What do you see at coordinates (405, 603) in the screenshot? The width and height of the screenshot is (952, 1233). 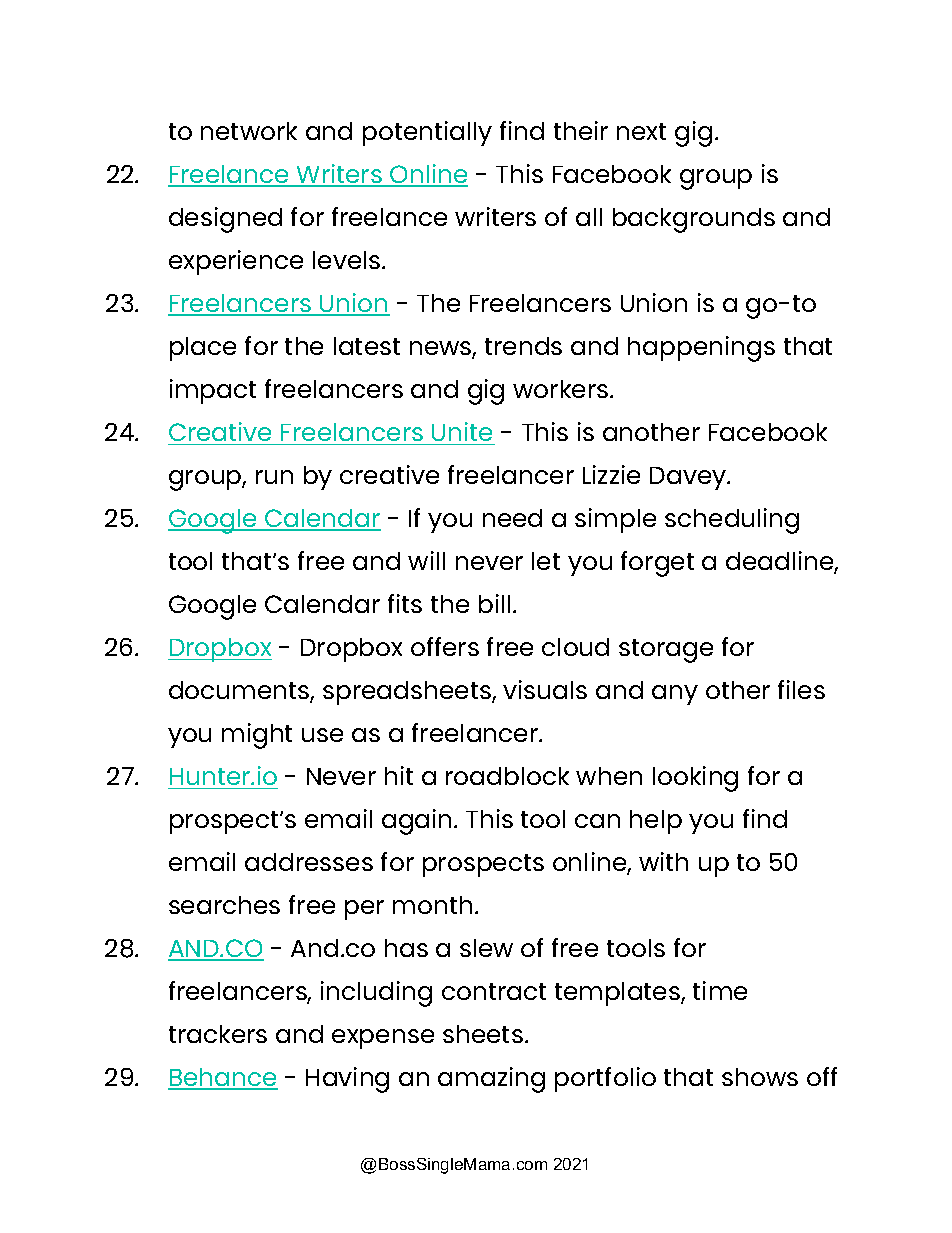 I see `fits` at bounding box center [405, 603].
